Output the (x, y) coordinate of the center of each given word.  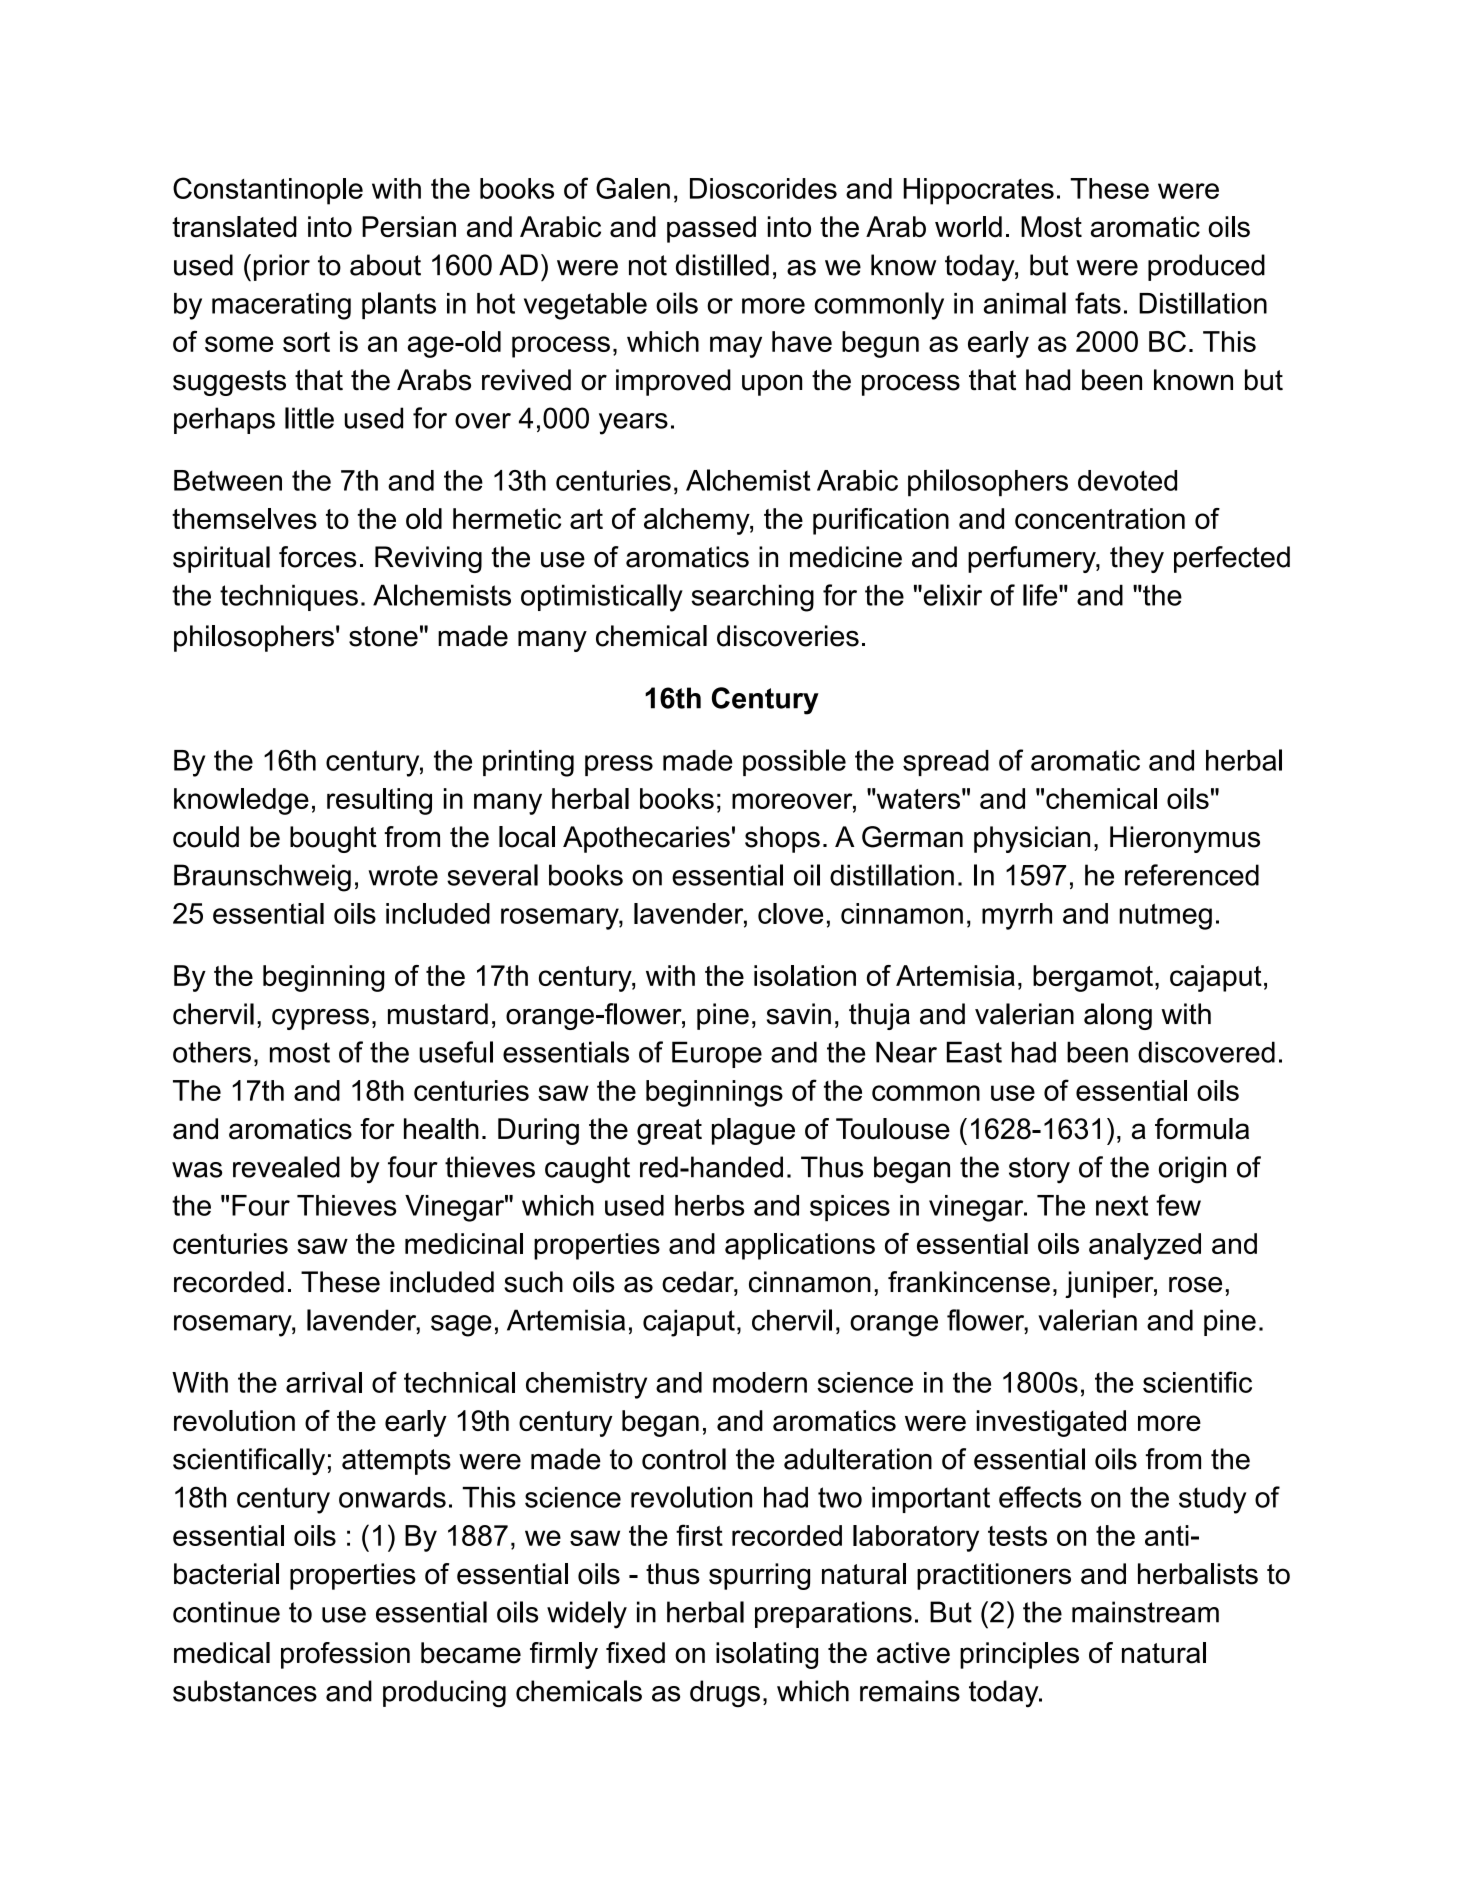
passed (711, 229)
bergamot (1093, 978)
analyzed (1145, 1246)
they (1137, 559)
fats (1098, 303)
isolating (767, 1655)
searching (752, 598)
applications (800, 1246)
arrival (324, 1382)
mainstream (1145, 1612)
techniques (289, 597)
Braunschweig (262, 878)
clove (790, 913)
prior (282, 267)
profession (345, 1655)
